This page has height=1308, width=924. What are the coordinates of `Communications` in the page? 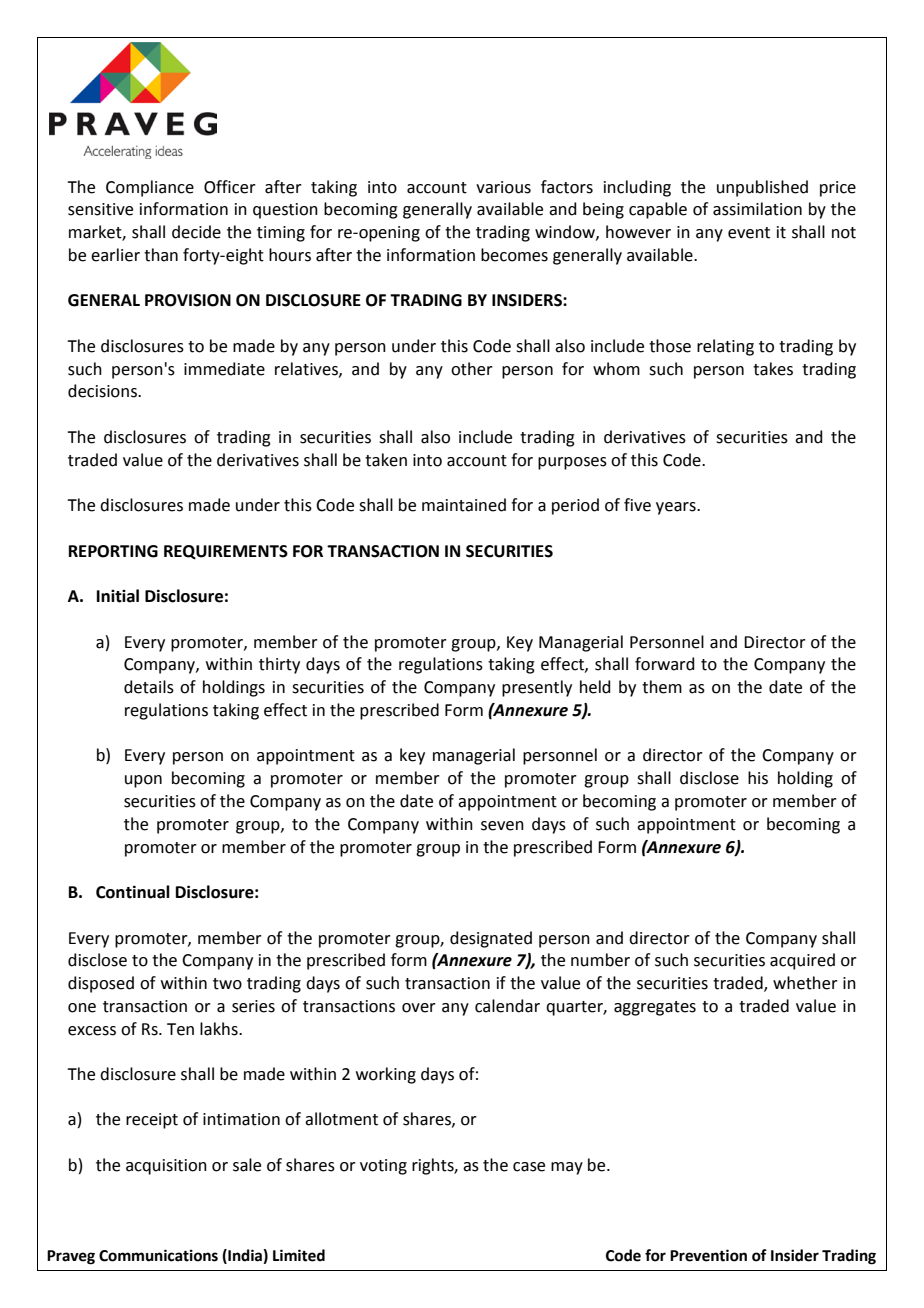 It's located at (158, 1255).
